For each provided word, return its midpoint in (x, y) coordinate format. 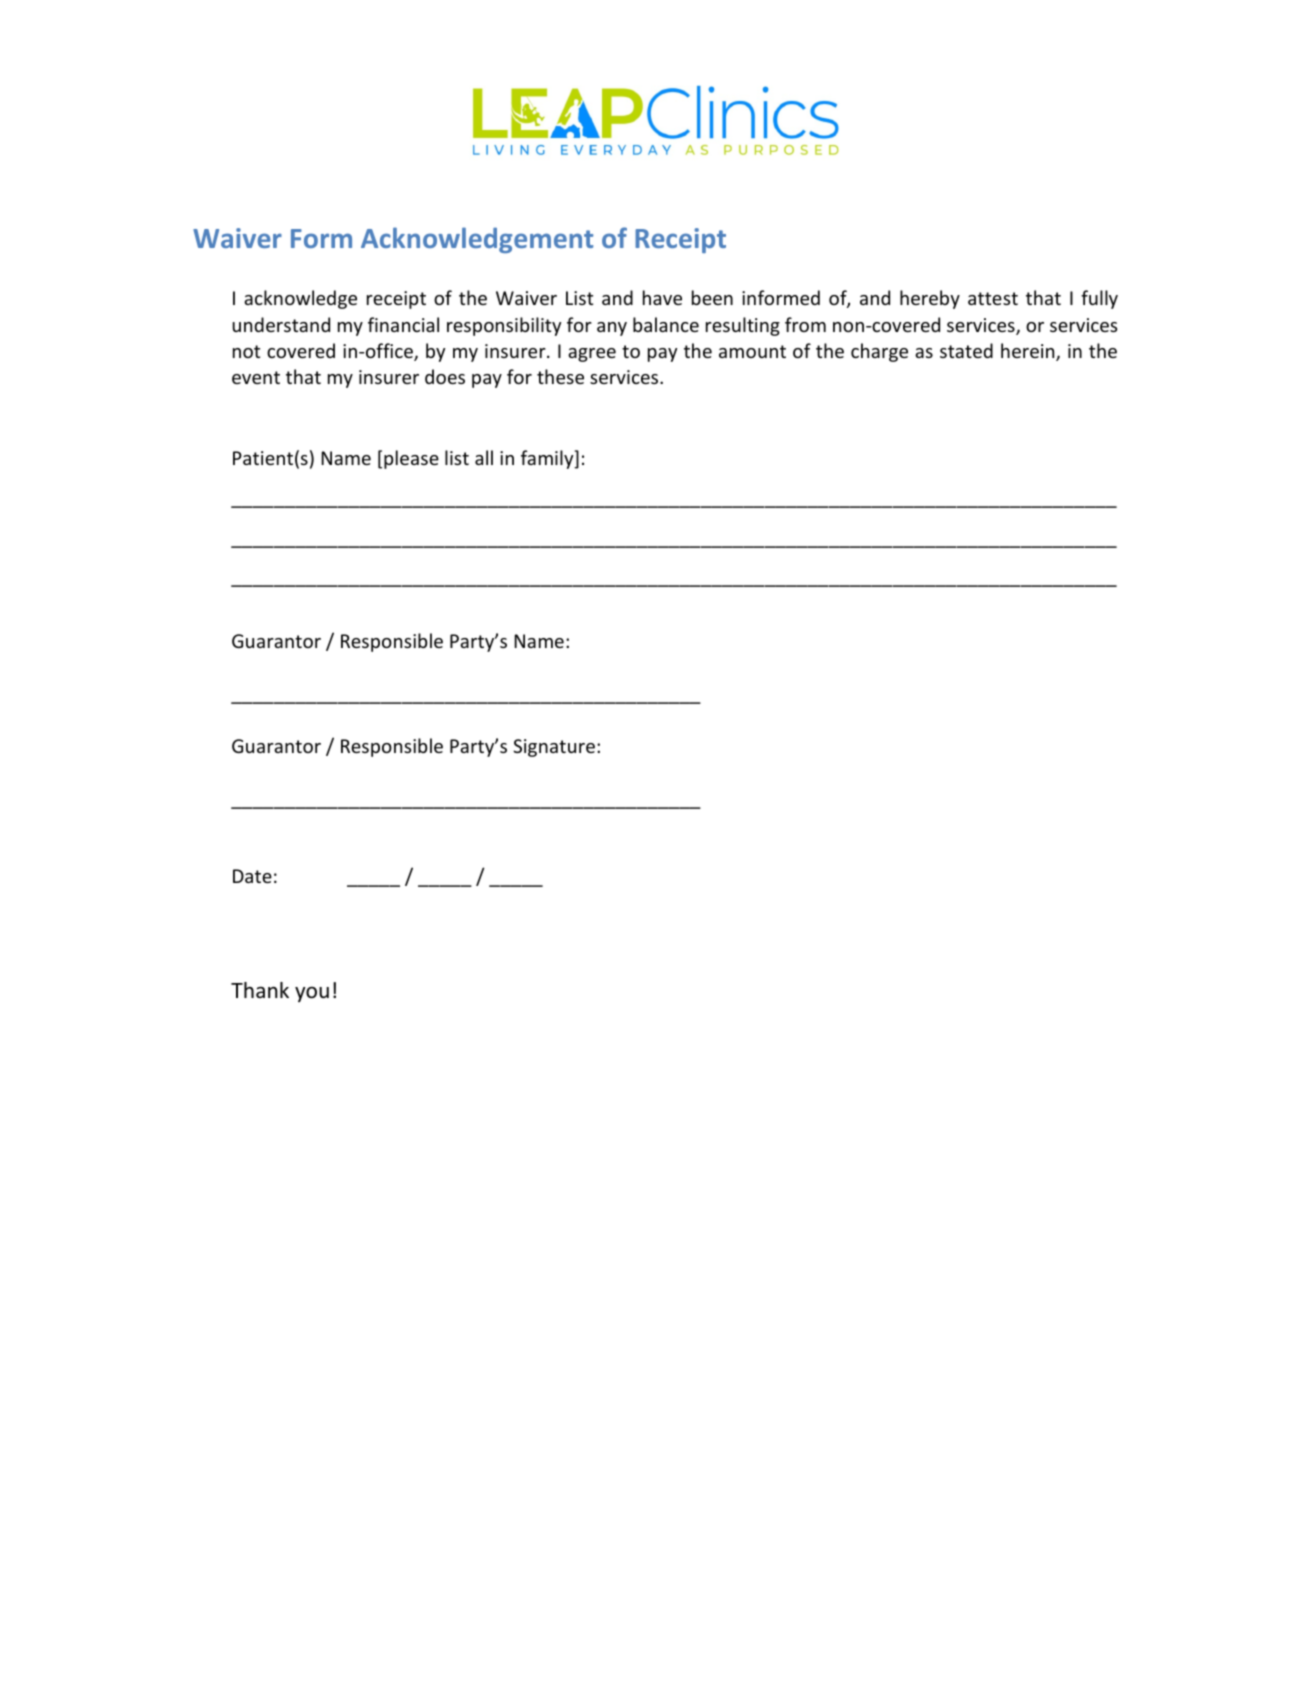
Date (252, 876)
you (312, 994)
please (411, 459)
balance (666, 324)
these (560, 376)
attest (993, 298)
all (484, 457)
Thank (260, 990)
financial (403, 324)
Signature (554, 748)
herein (1029, 352)
